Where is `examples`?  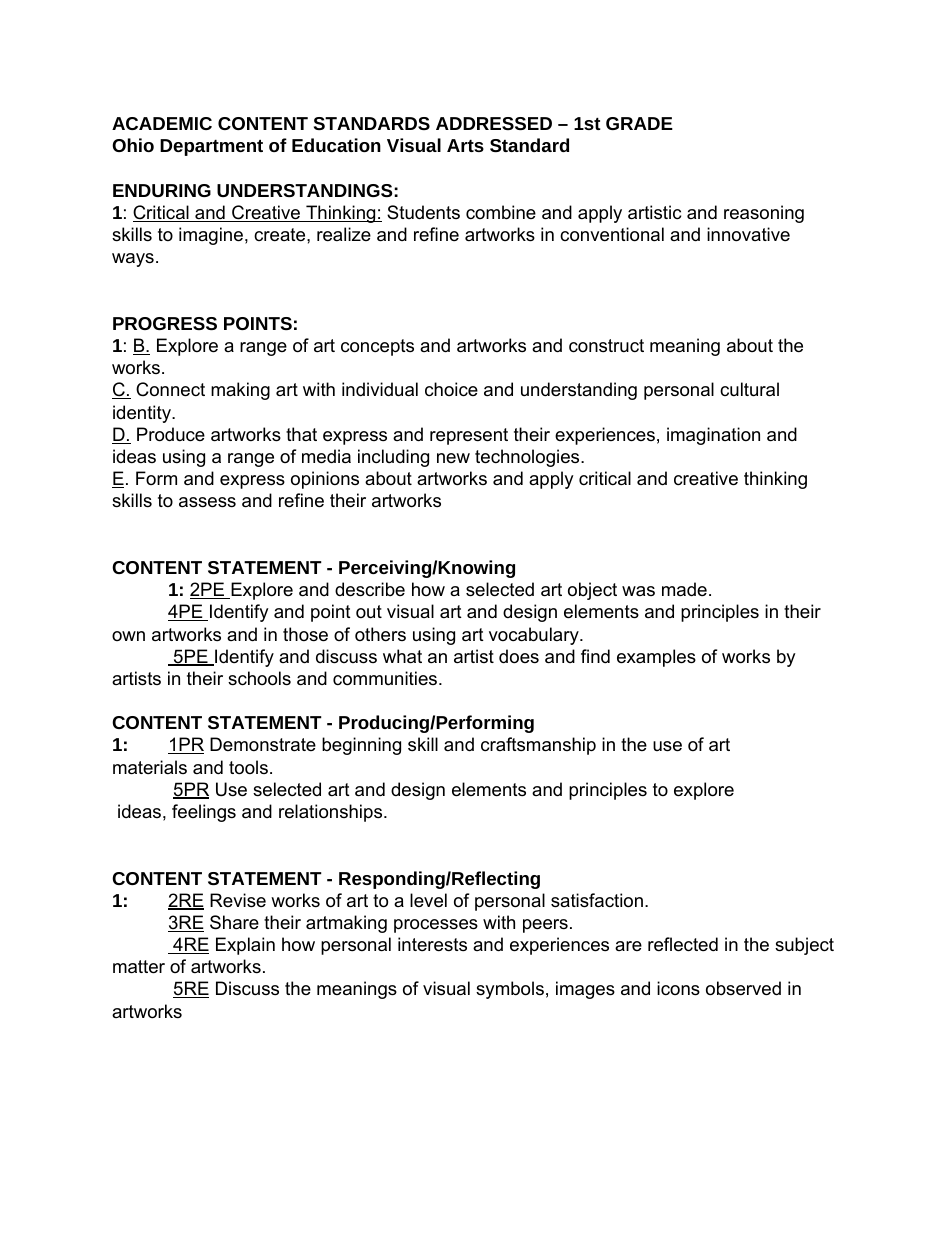
examples is located at coordinates (656, 658).
